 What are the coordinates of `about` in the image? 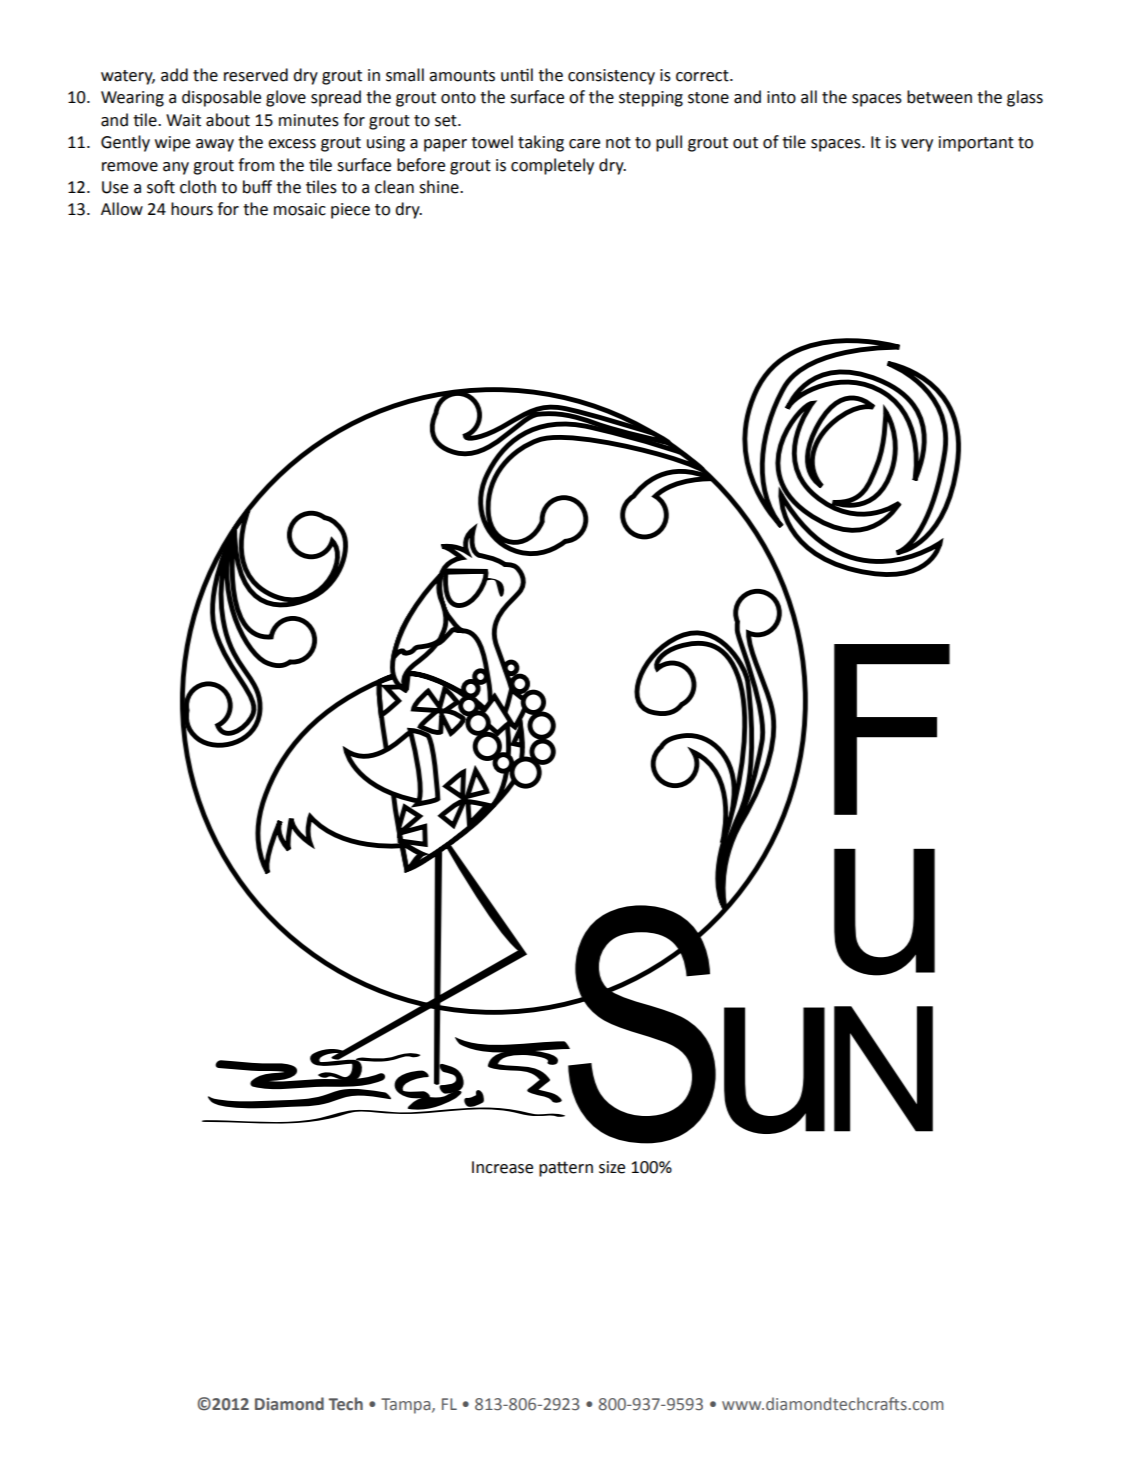 It's located at (228, 120).
